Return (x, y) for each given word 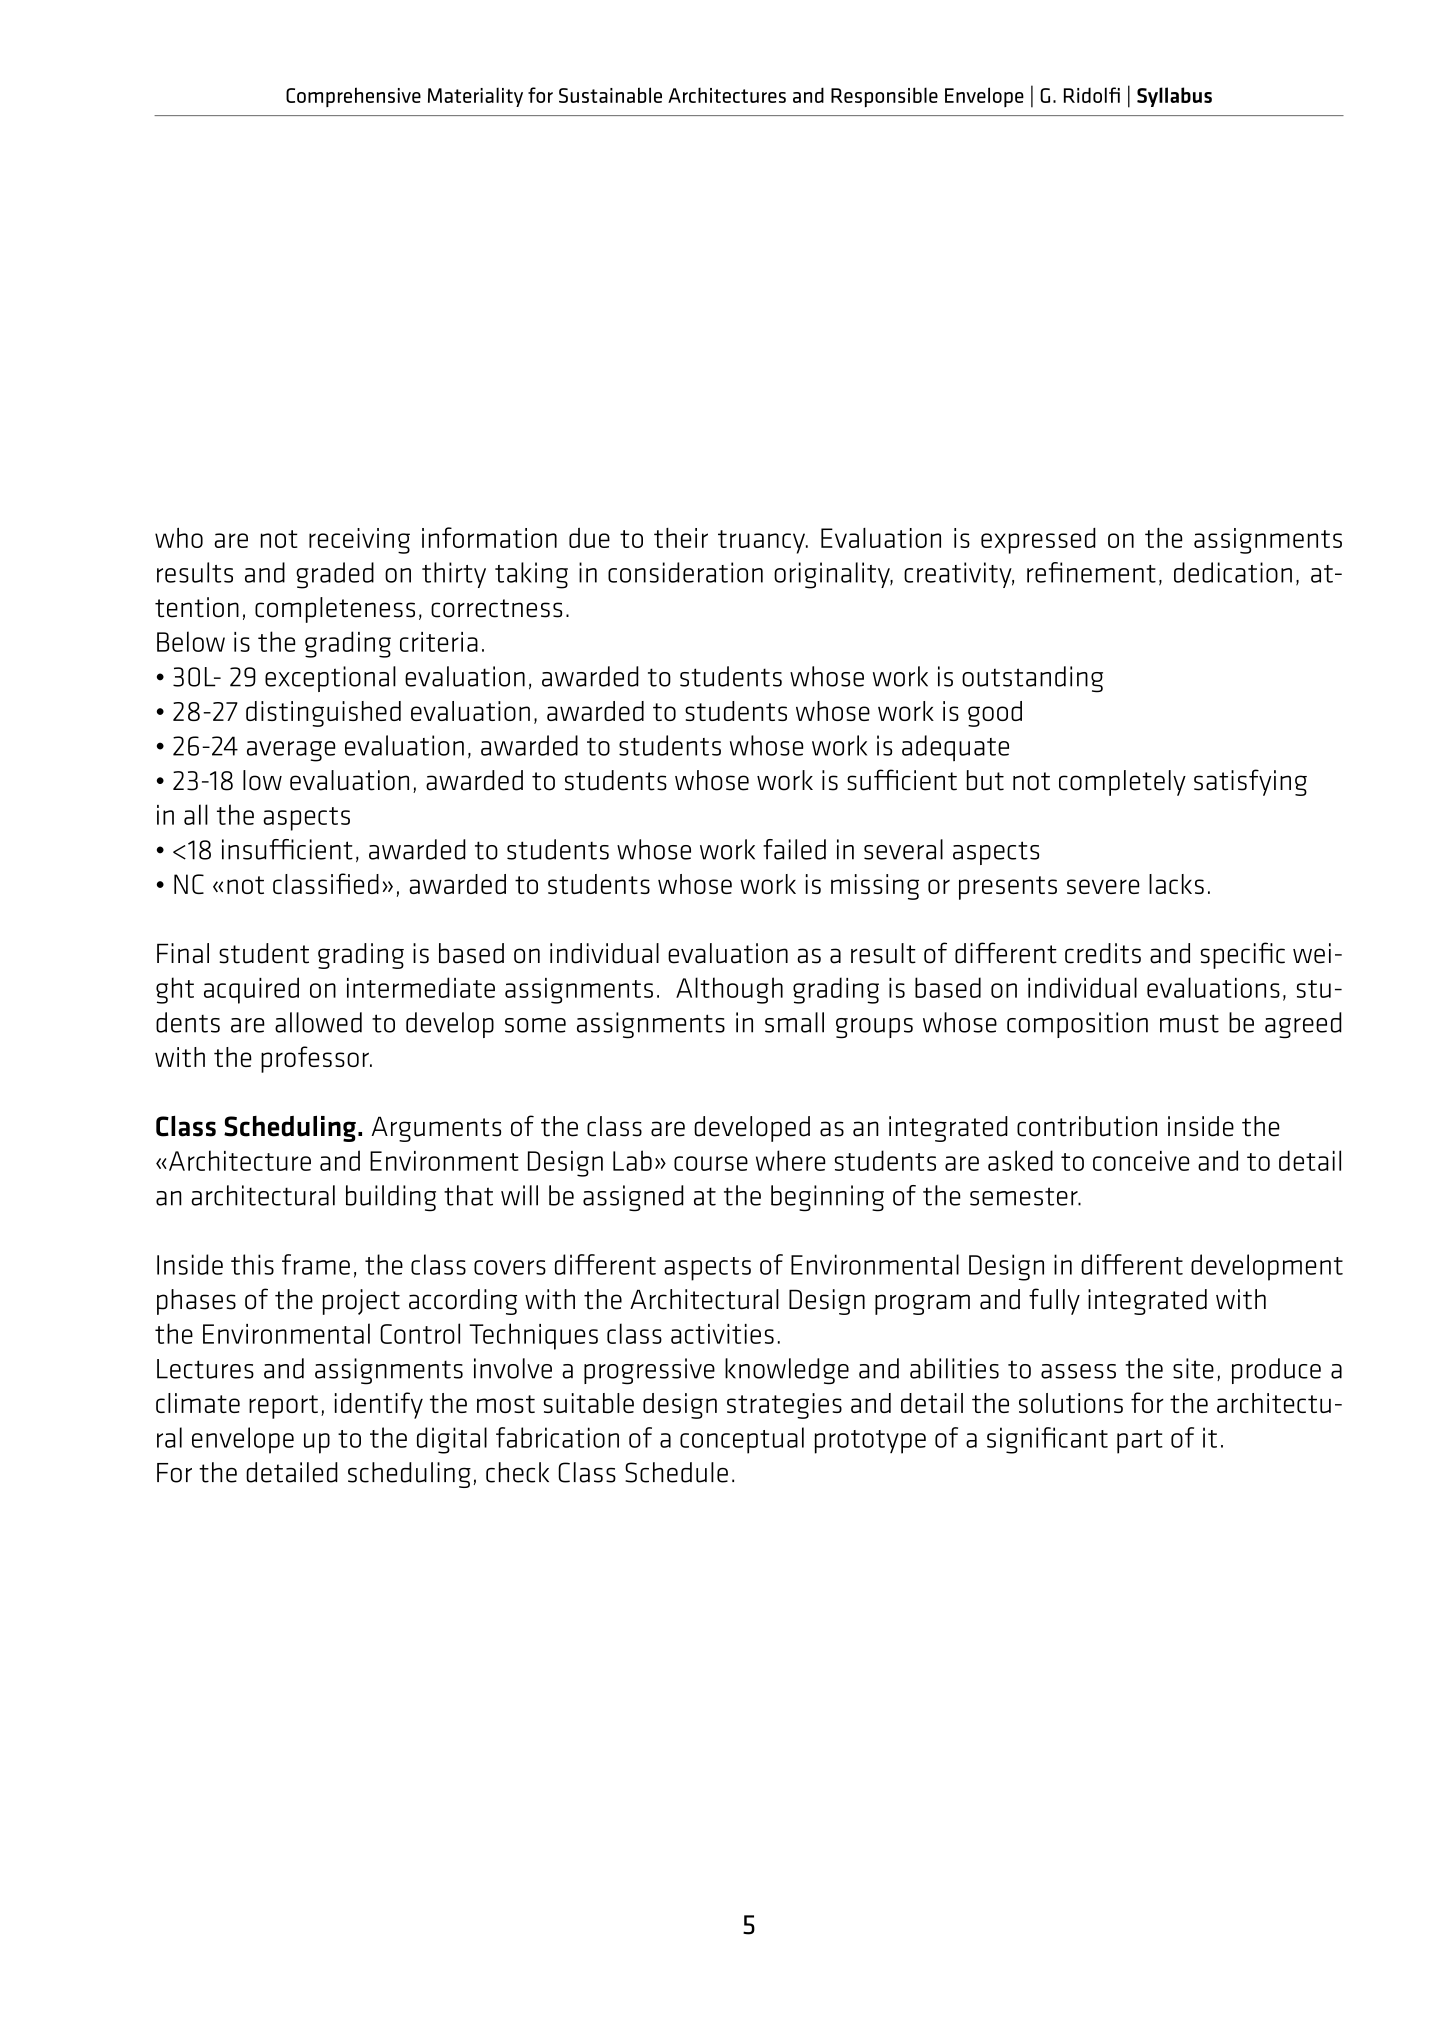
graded (335, 575)
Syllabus (1174, 97)
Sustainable (610, 95)
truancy (762, 542)
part (1140, 1442)
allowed (318, 1022)
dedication (1233, 572)
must (1189, 1023)
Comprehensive (353, 97)
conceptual (742, 1440)
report (283, 1407)
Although (729, 990)
